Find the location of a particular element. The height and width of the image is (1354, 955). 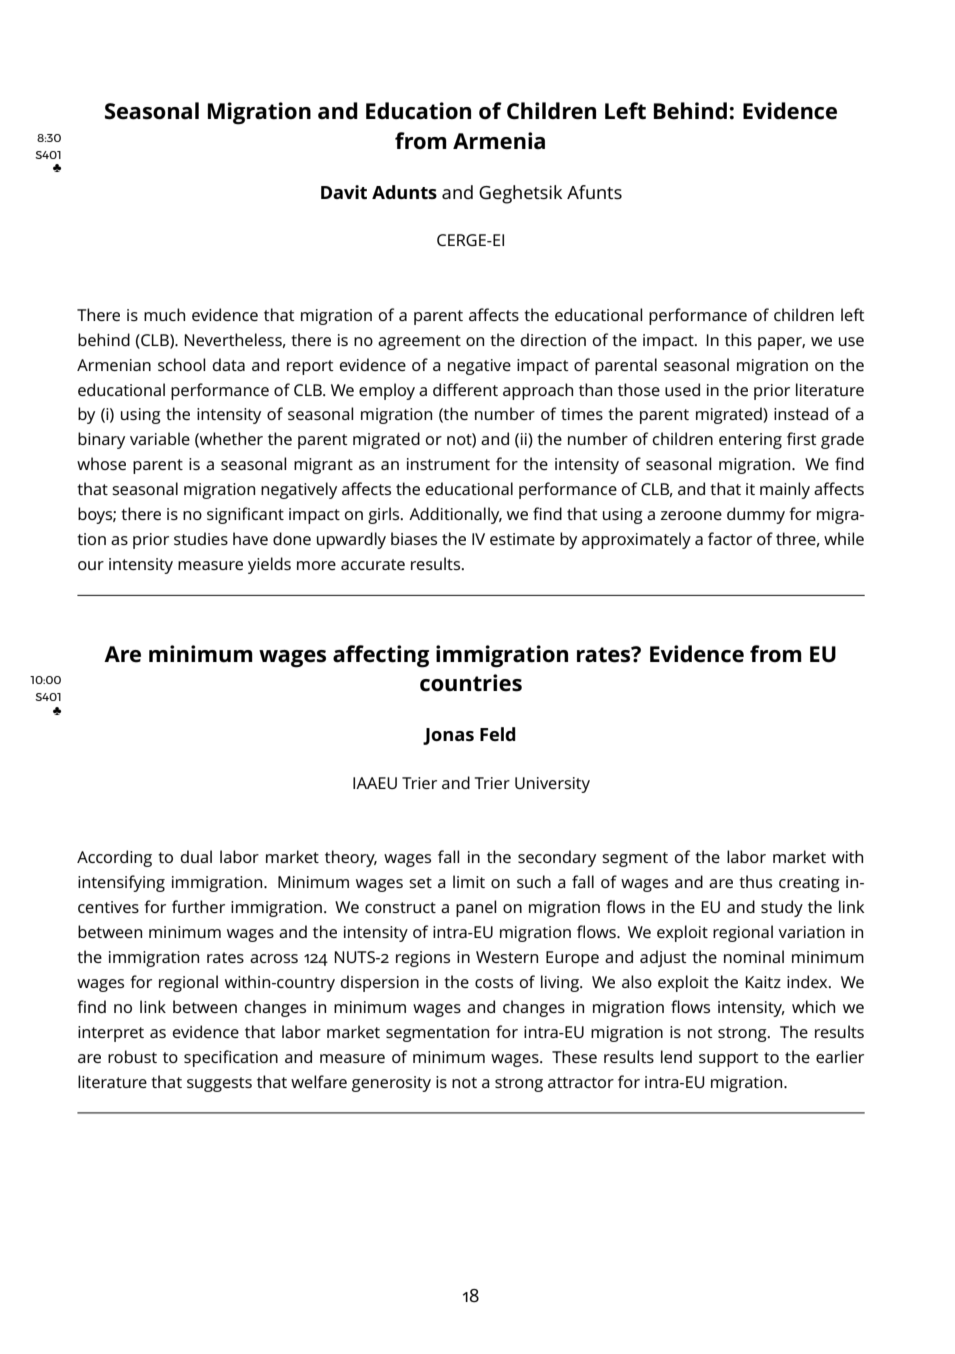

robust is located at coordinates (132, 1056).
